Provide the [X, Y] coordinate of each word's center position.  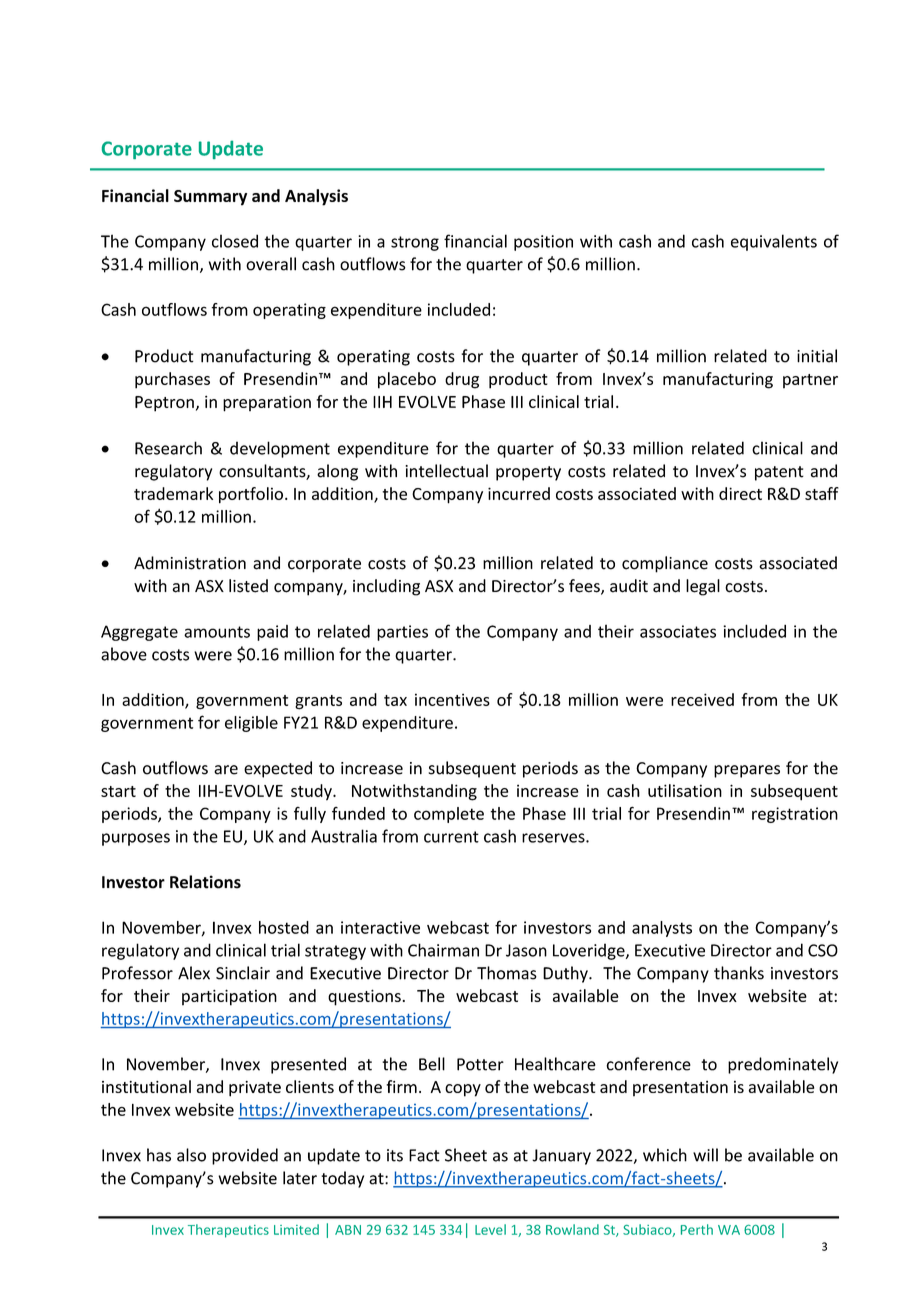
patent [779, 473]
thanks [739, 973]
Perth [697, 1229]
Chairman [443, 950]
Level [490, 1229]
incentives [452, 699]
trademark [173, 493]
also [191, 1155]
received [702, 699]
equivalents [774, 242]
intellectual [446, 471]
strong [415, 243]
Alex [194, 973]
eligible [251, 724]
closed [235, 241]
